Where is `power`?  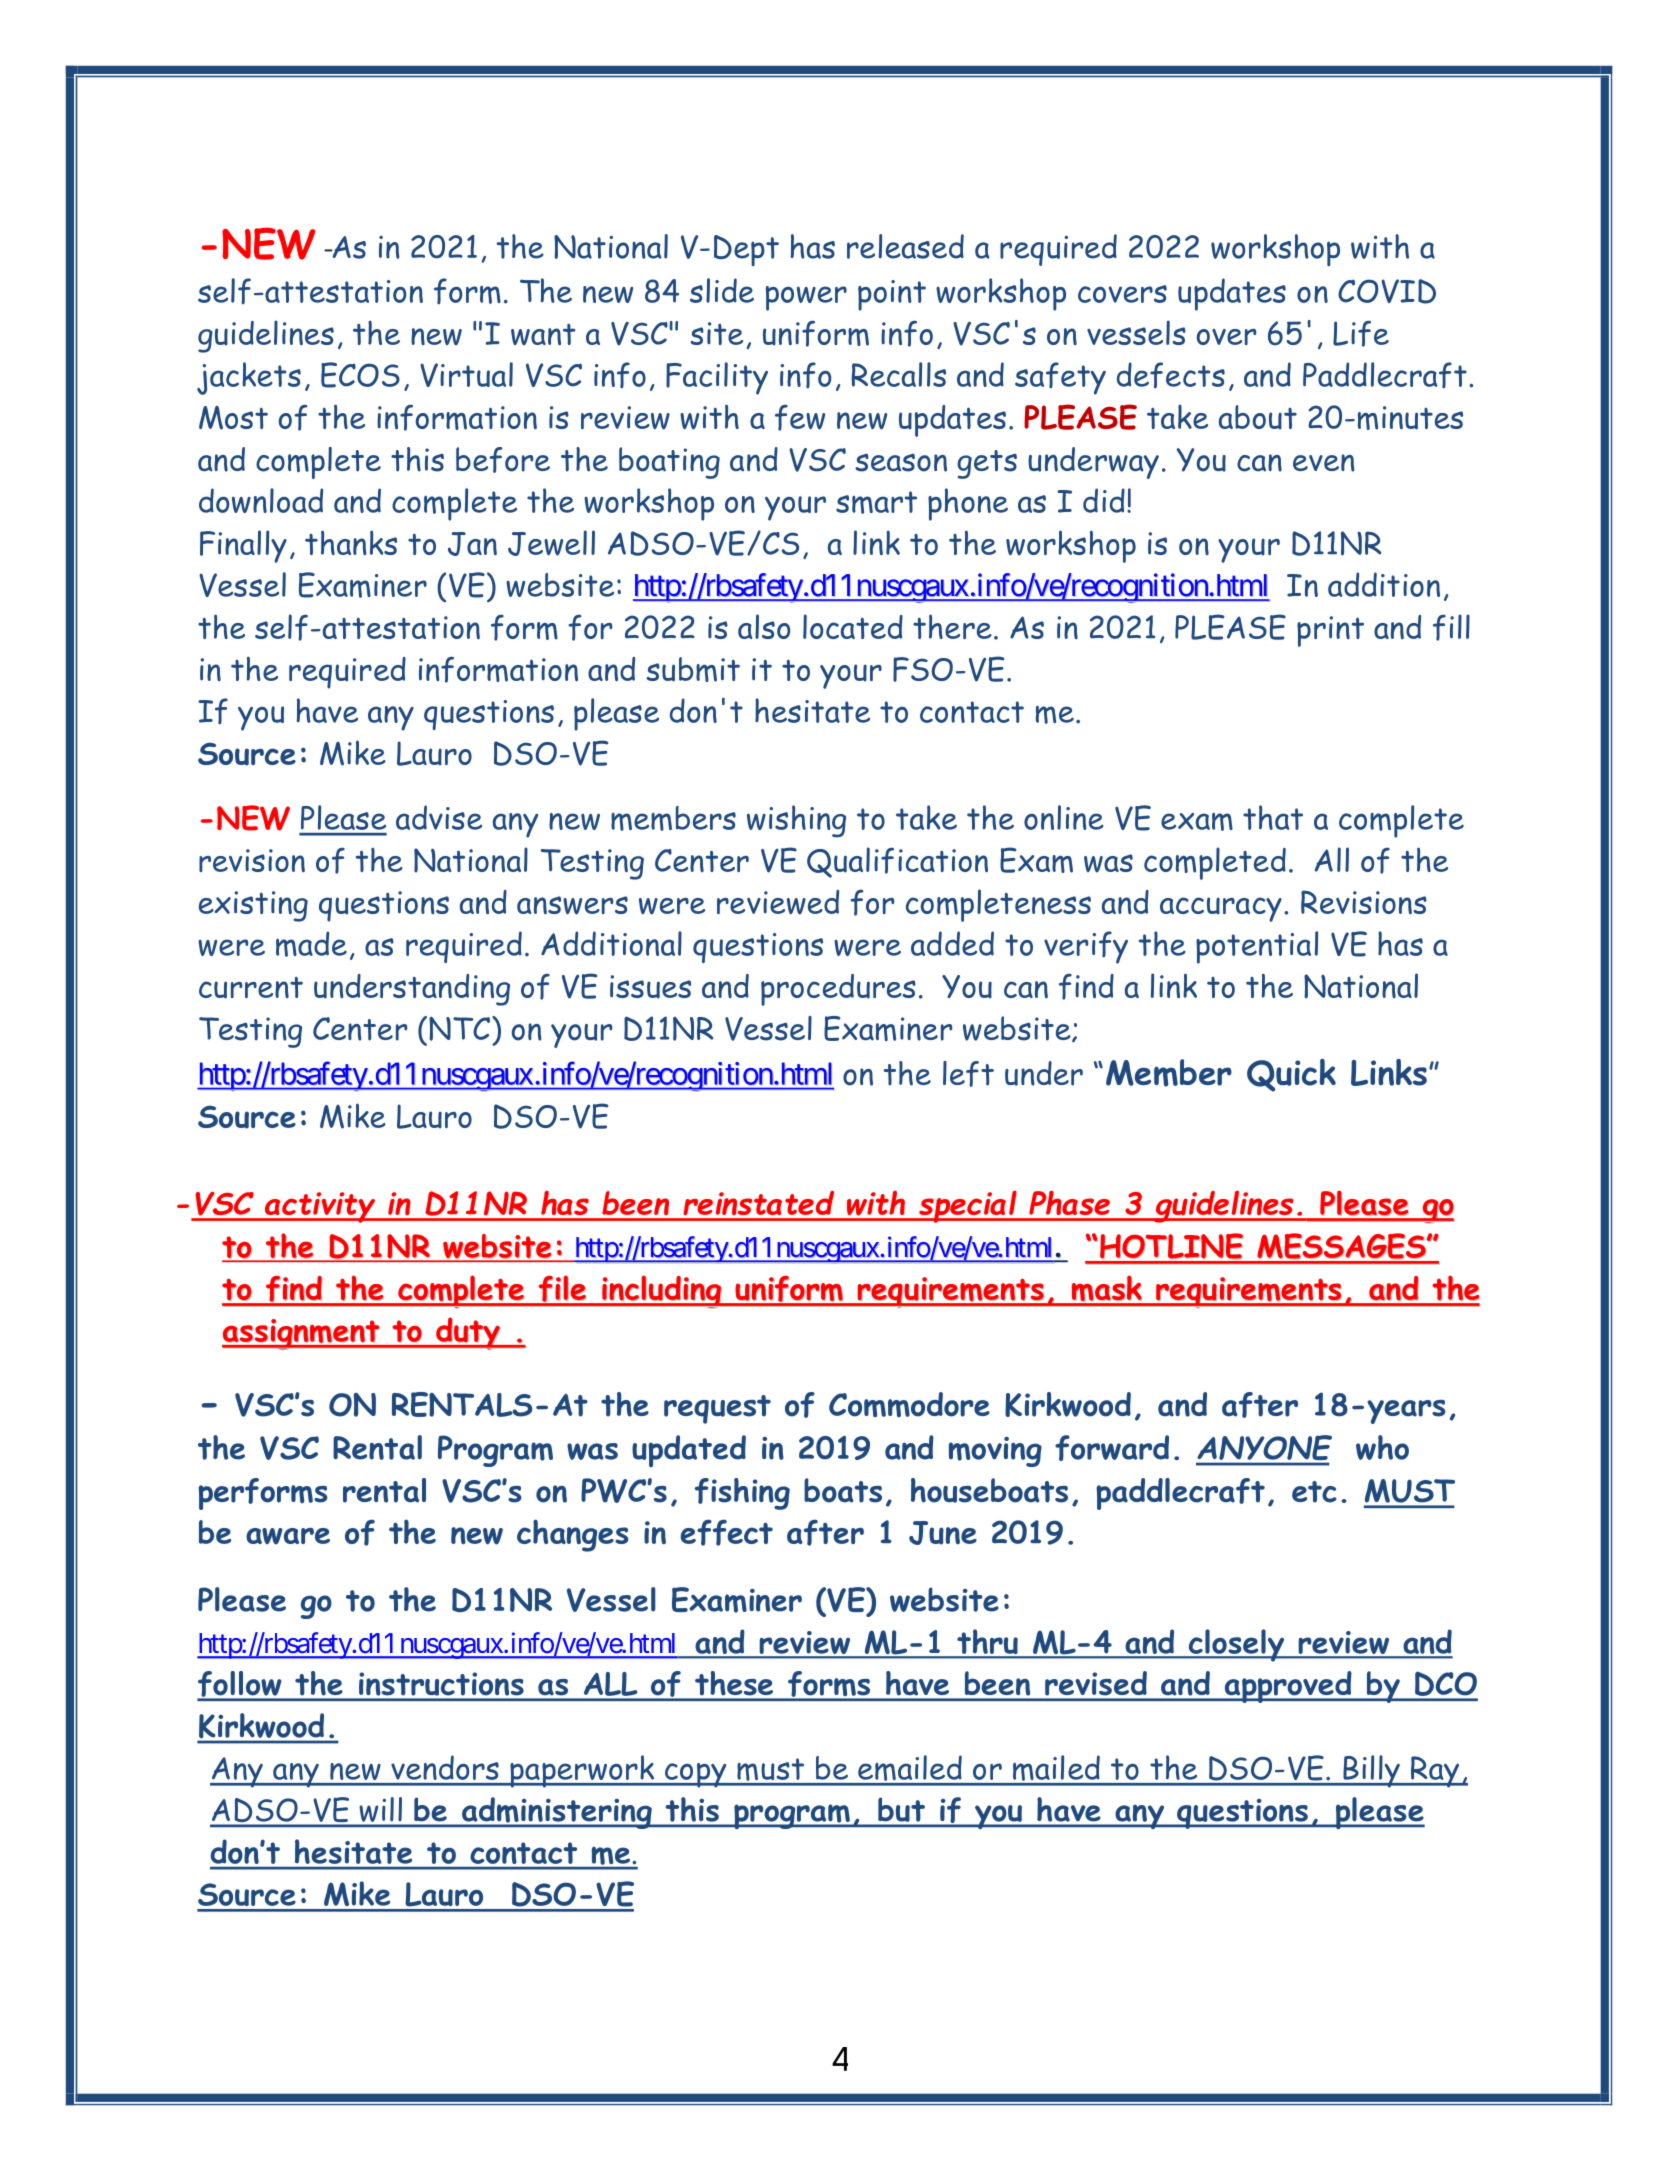 power is located at coordinates (806, 298).
